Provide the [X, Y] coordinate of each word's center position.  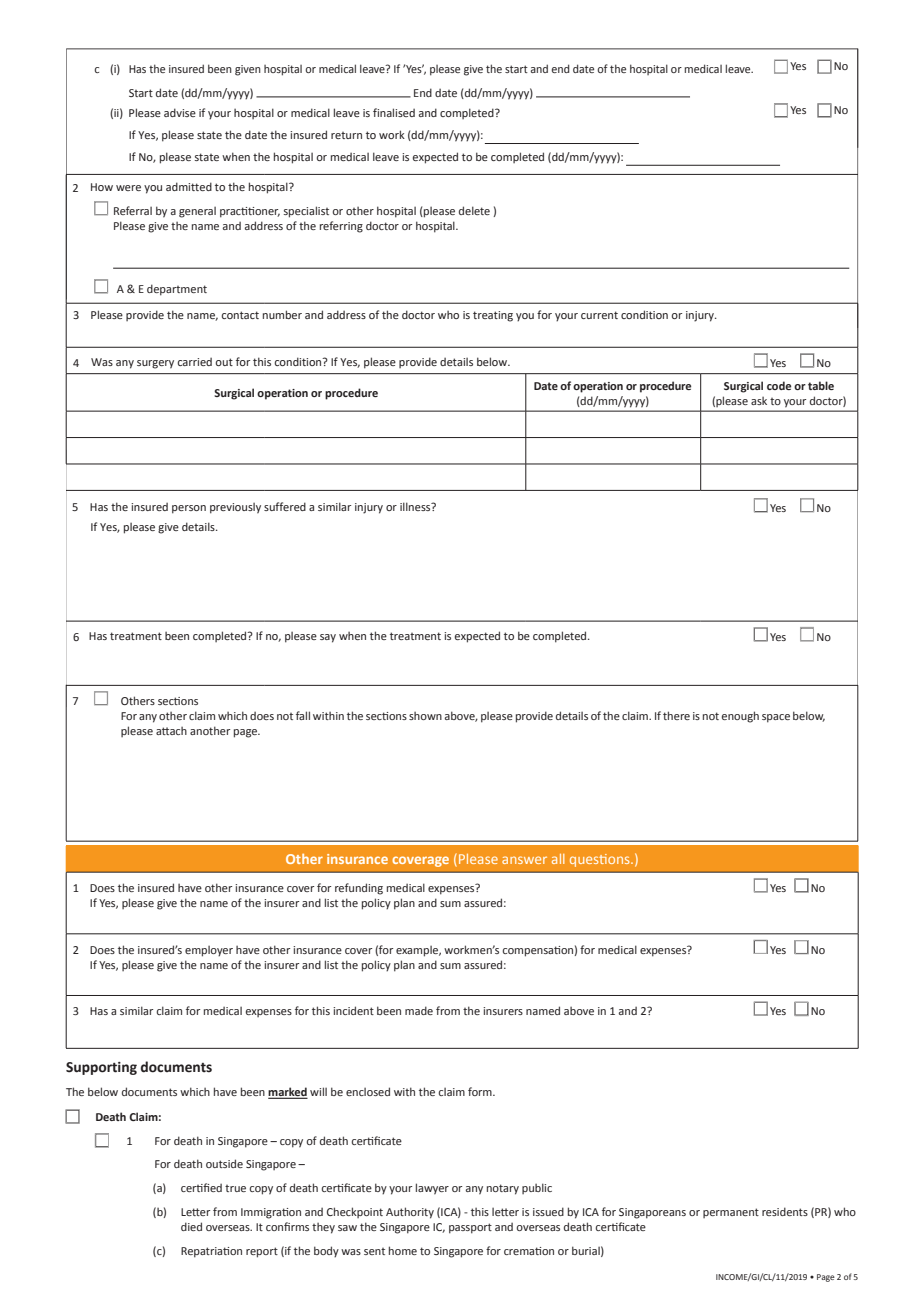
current [599, 315]
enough [740, 717]
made [419, 1010]
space [776, 718]
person [189, 509]
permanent [731, 1213]
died [191, 1226]
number [282, 314]
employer [209, 951]
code [779, 385]
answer [524, 860]
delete [474, 210]
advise [180, 112]
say [328, 638]
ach [178, 731]
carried [194, 362]
